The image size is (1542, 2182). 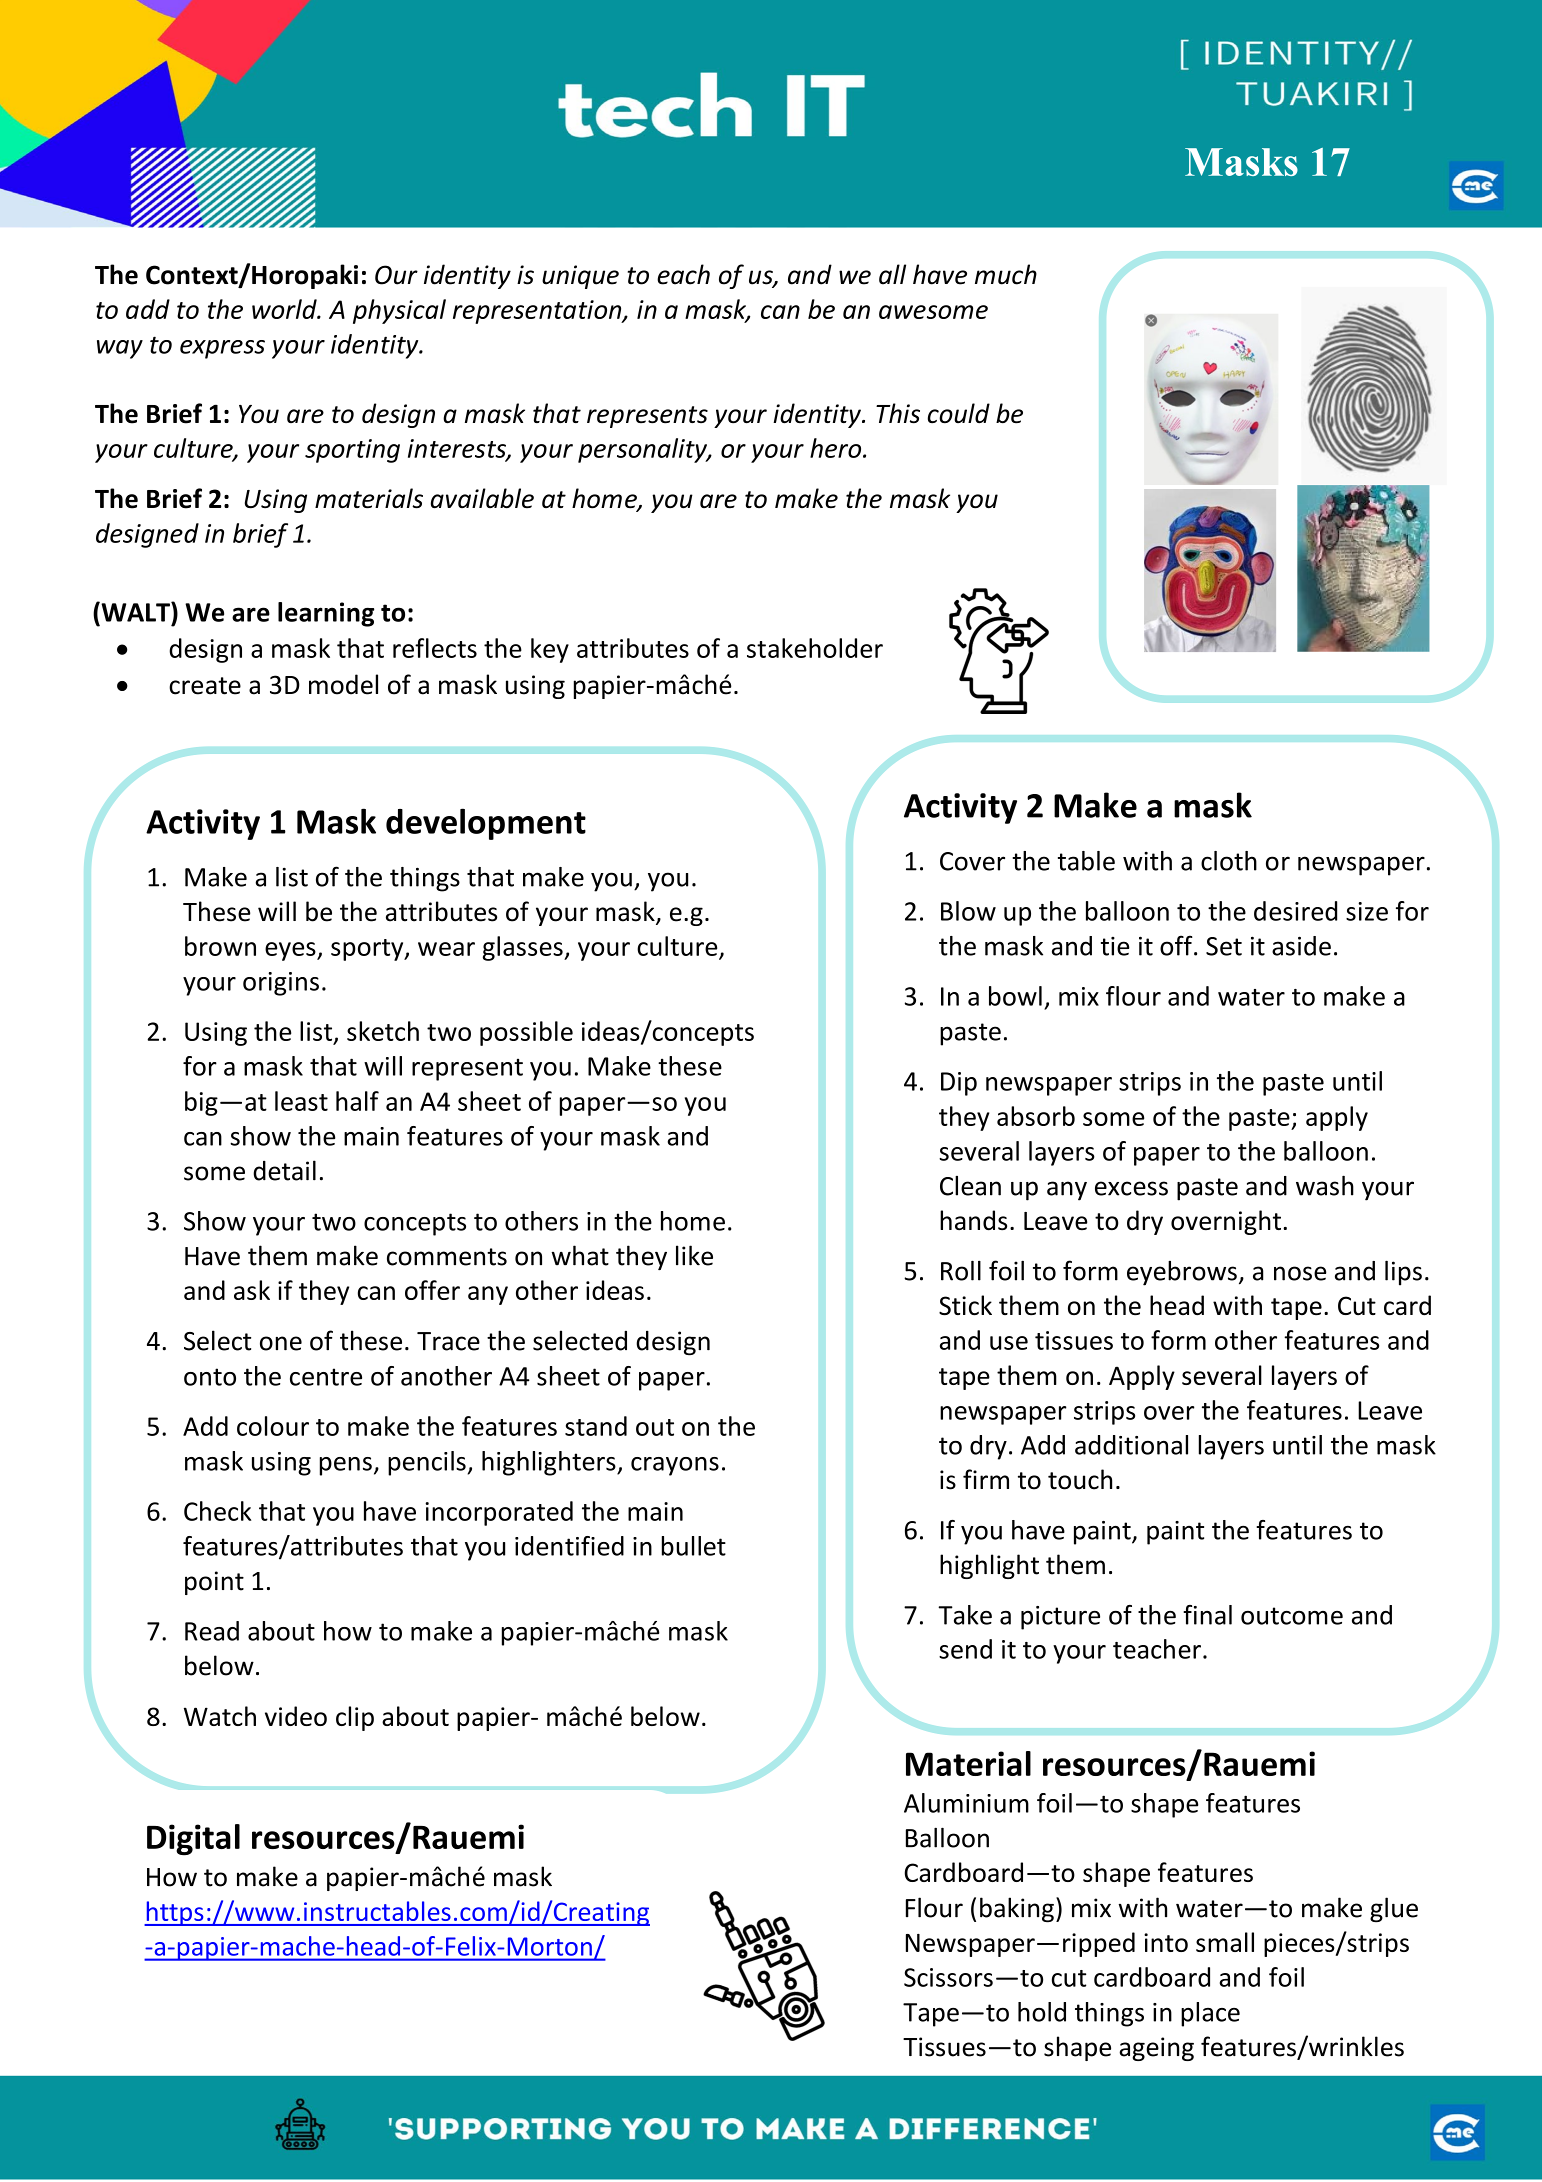 I want to click on express, so click(x=222, y=349).
